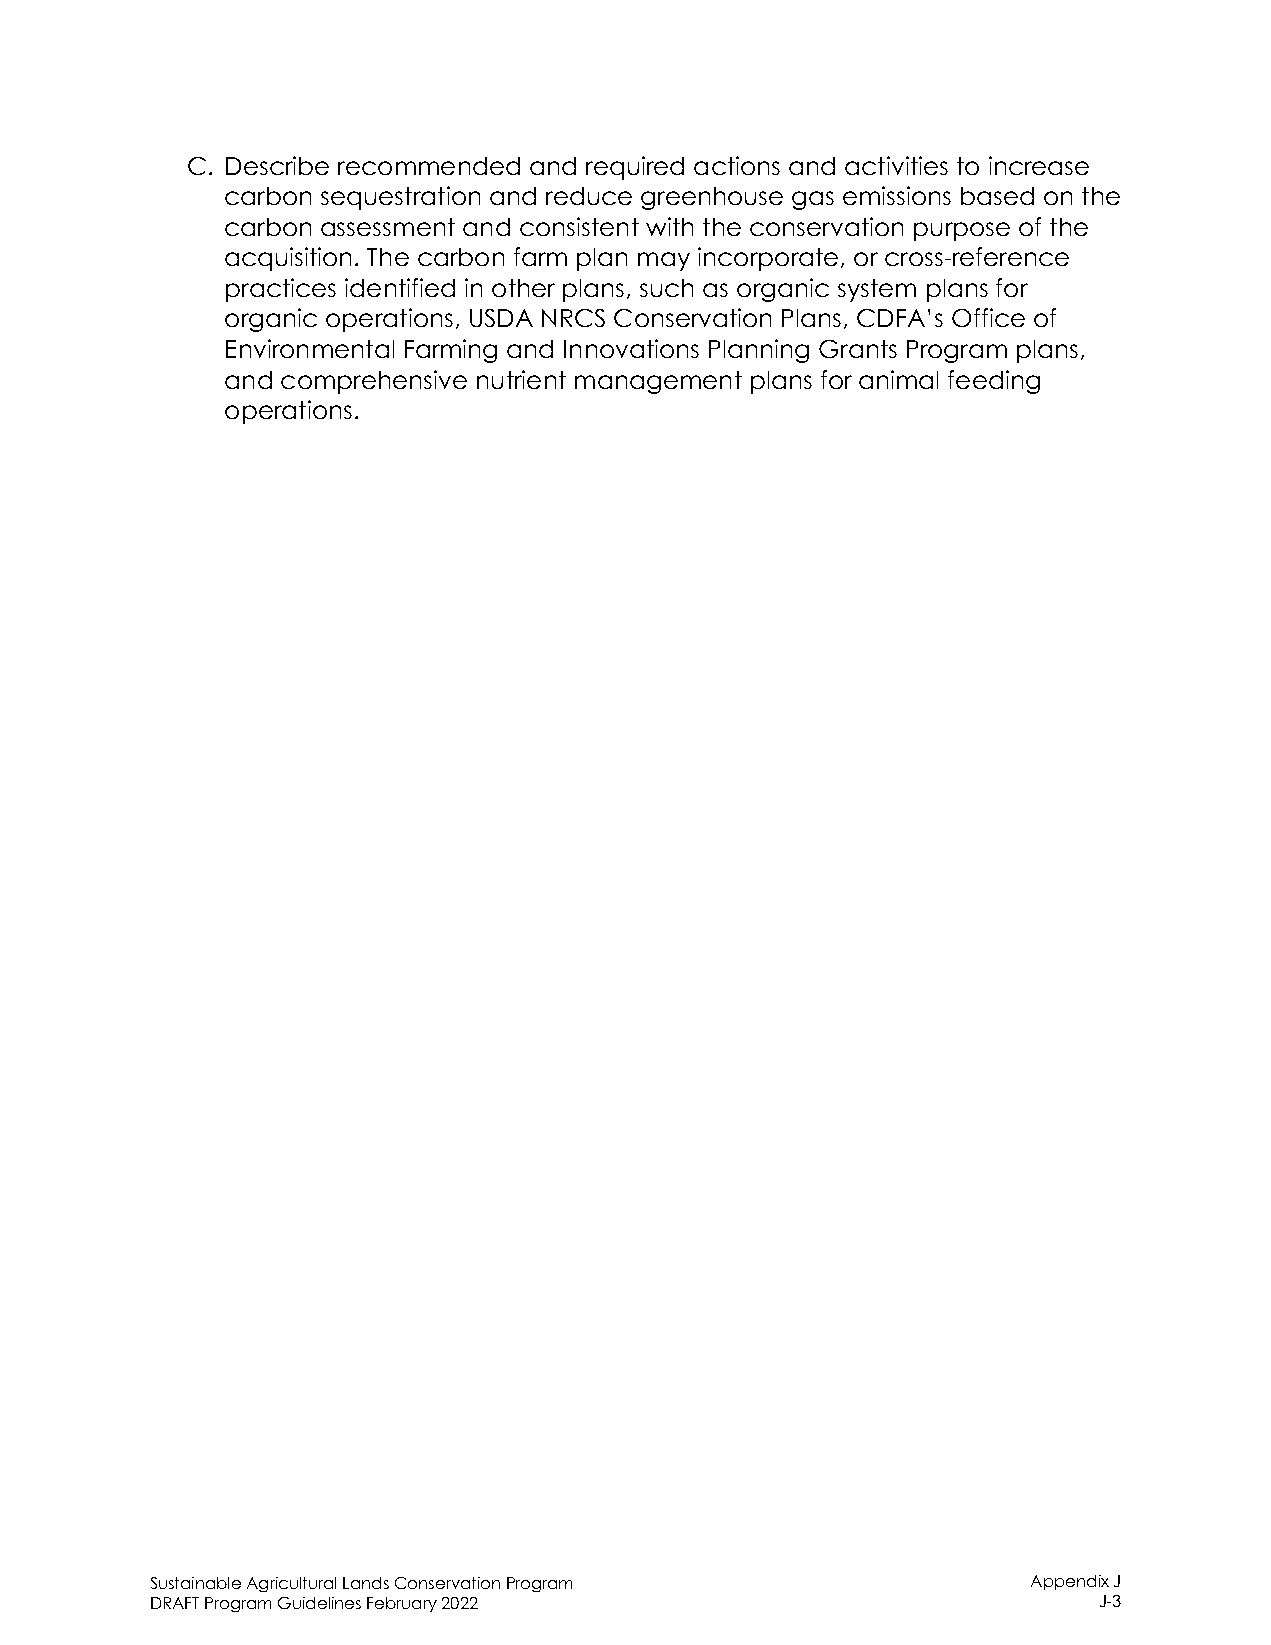 Image resolution: width=1271 pixels, height=1645 pixels. What do you see at coordinates (310, 348) in the screenshot?
I see `Environmental` at bounding box center [310, 348].
